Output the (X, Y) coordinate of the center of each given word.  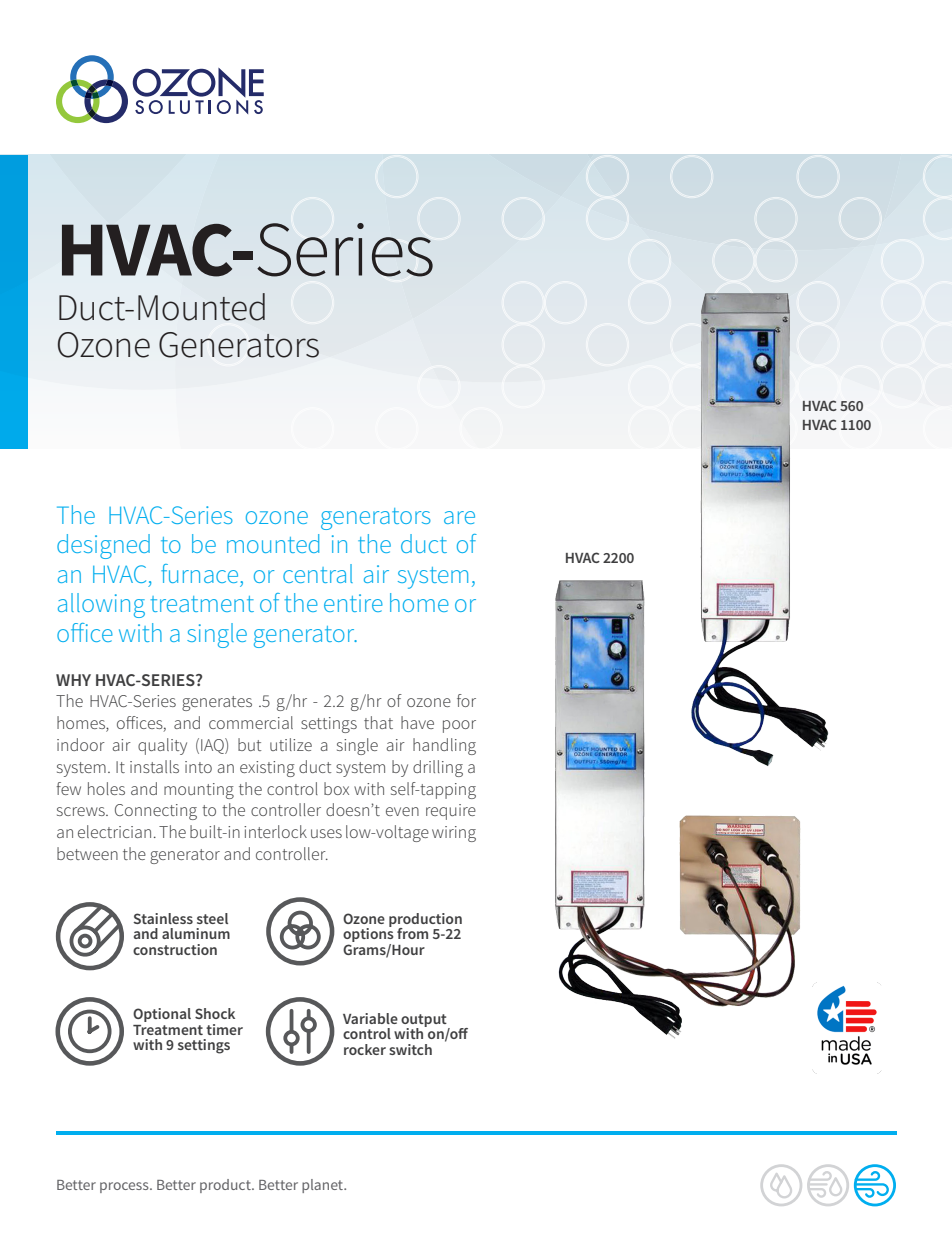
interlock (275, 831)
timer (224, 1029)
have (417, 722)
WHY (73, 680)
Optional (162, 1015)
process (125, 1187)
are (459, 517)
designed (103, 546)
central (318, 573)
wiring (454, 834)
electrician (114, 831)
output (425, 1021)
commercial (251, 722)
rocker (365, 1049)
